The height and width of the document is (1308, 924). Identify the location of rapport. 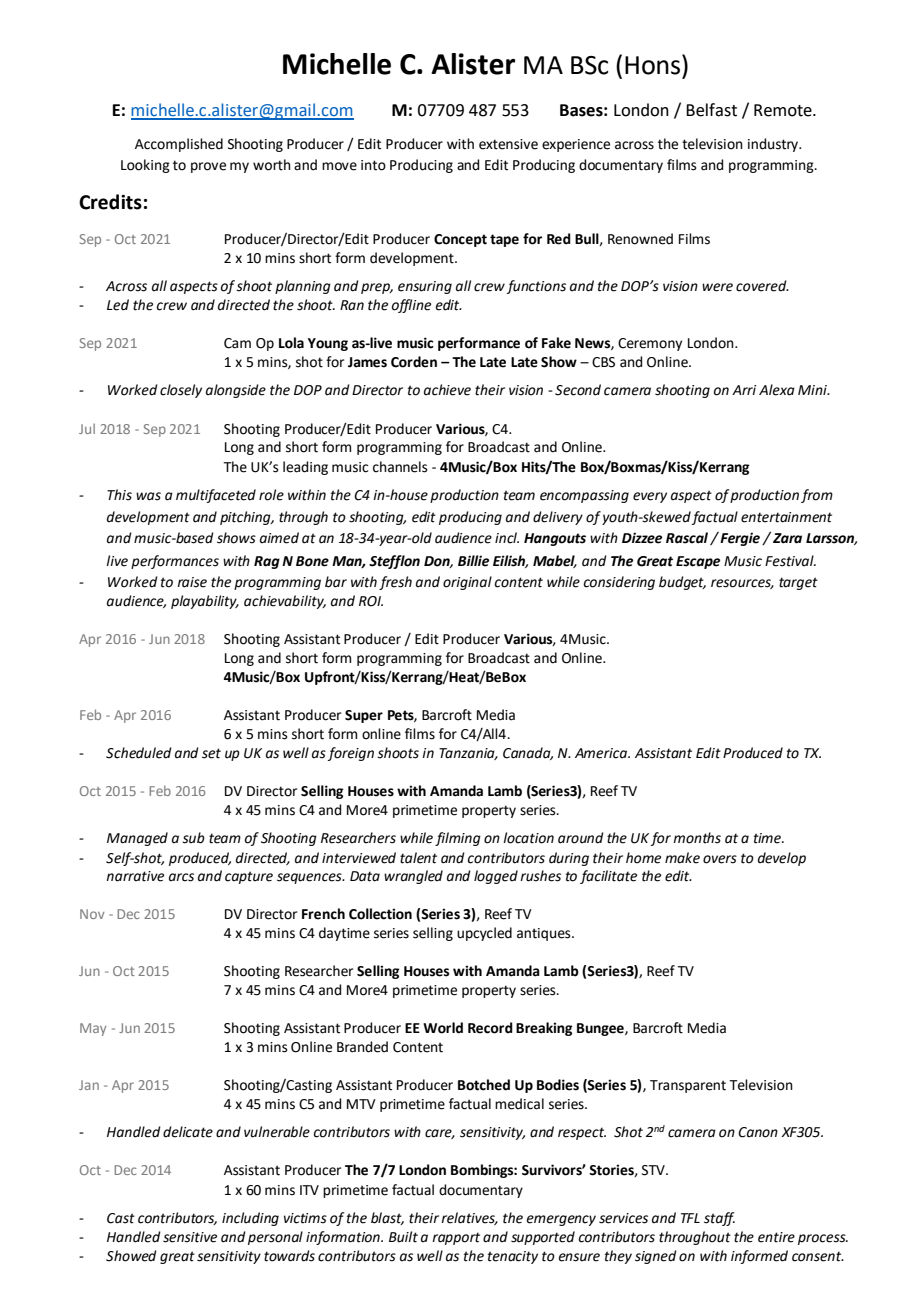
(456, 1238).
